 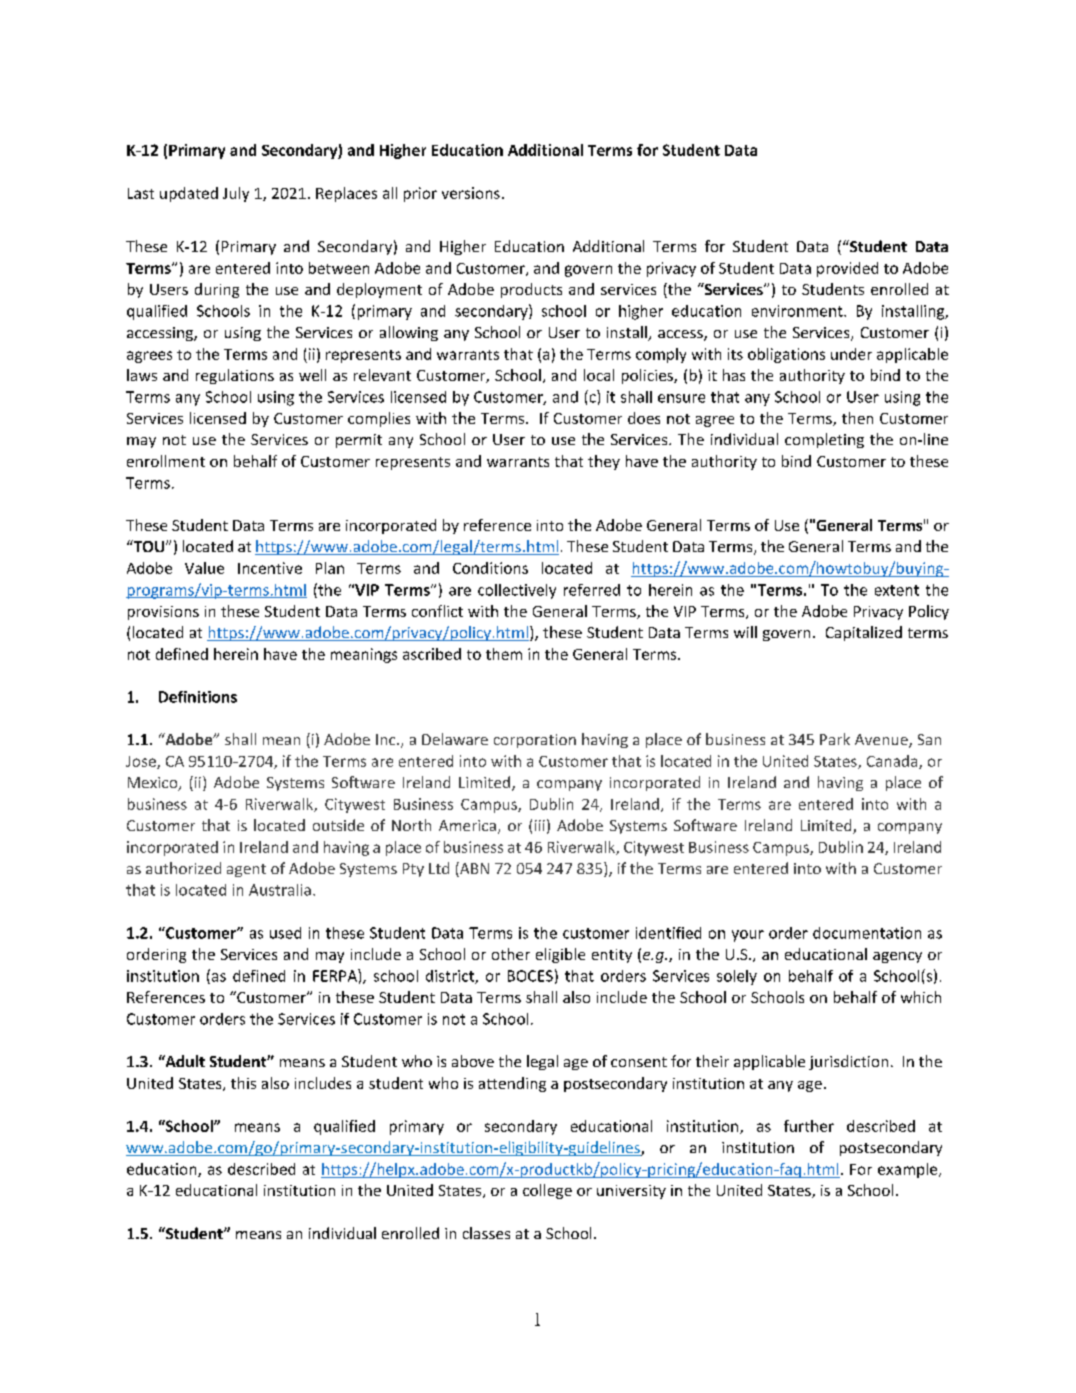 What do you see at coordinates (857, 418) in the document?
I see `then` at bounding box center [857, 418].
